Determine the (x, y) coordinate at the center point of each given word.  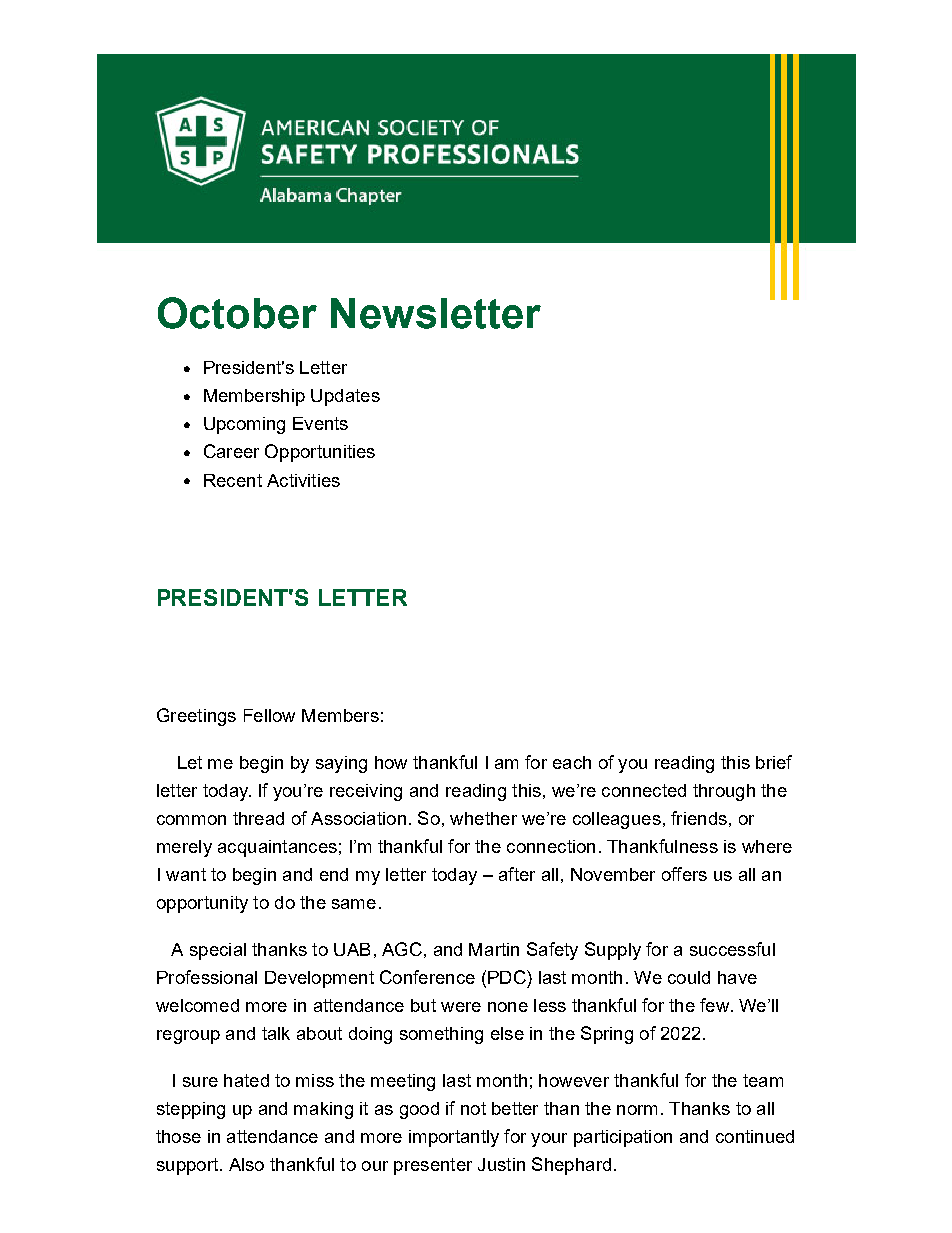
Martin (494, 949)
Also (246, 1164)
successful (732, 949)
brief (774, 762)
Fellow (269, 715)
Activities (303, 480)
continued (755, 1136)
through (724, 792)
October (237, 313)
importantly (454, 1138)
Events (320, 423)
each (572, 762)
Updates (345, 397)
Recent (233, 480)
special (218, 951)
